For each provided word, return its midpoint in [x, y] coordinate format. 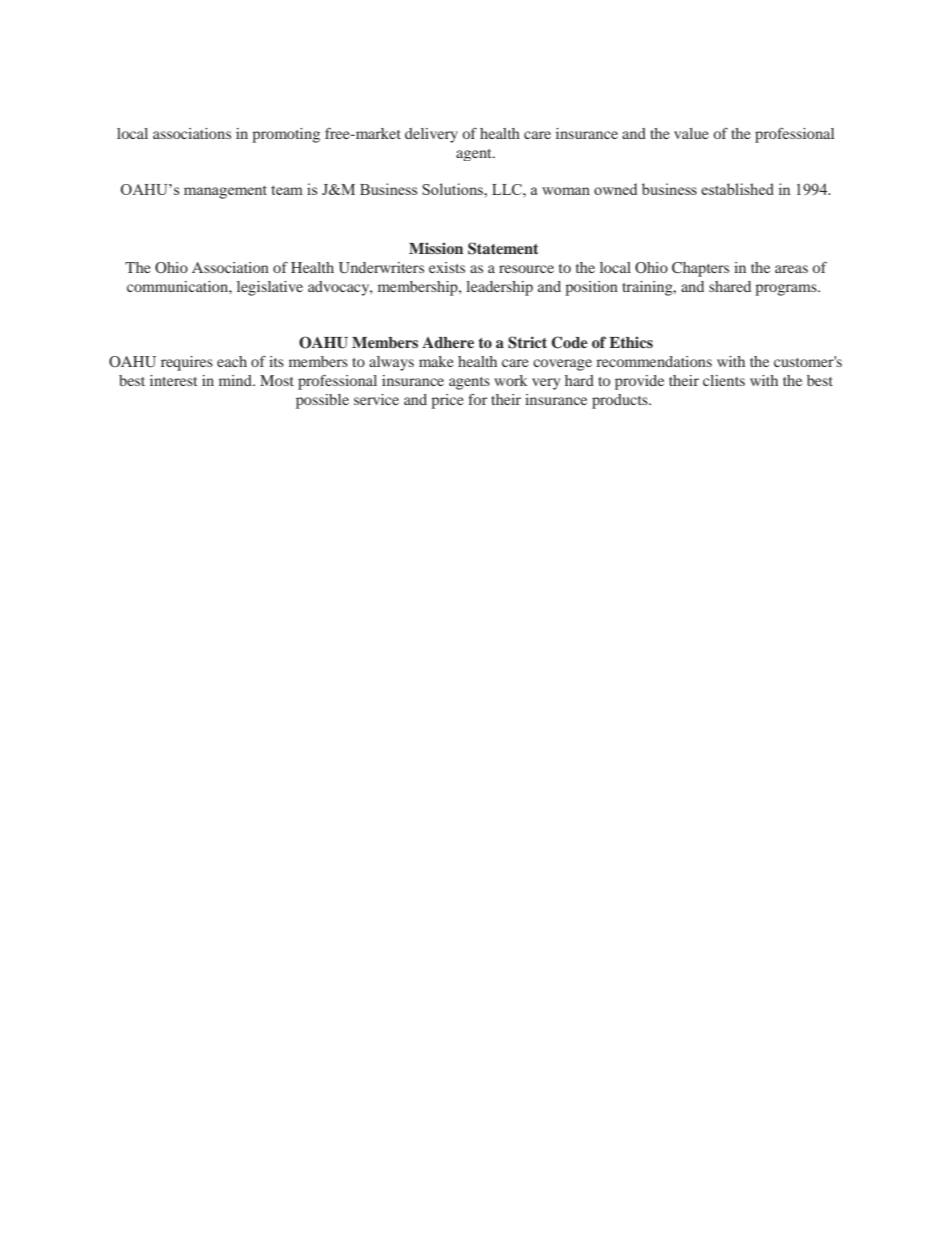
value [691, 133]
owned [615, 189]
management [225, 192]
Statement [503, 248]
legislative [270, 288]
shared [730, 286]
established [737, 189]
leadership [499, 288]
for [477, 399]
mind [236, 380]
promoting [286, 135]
